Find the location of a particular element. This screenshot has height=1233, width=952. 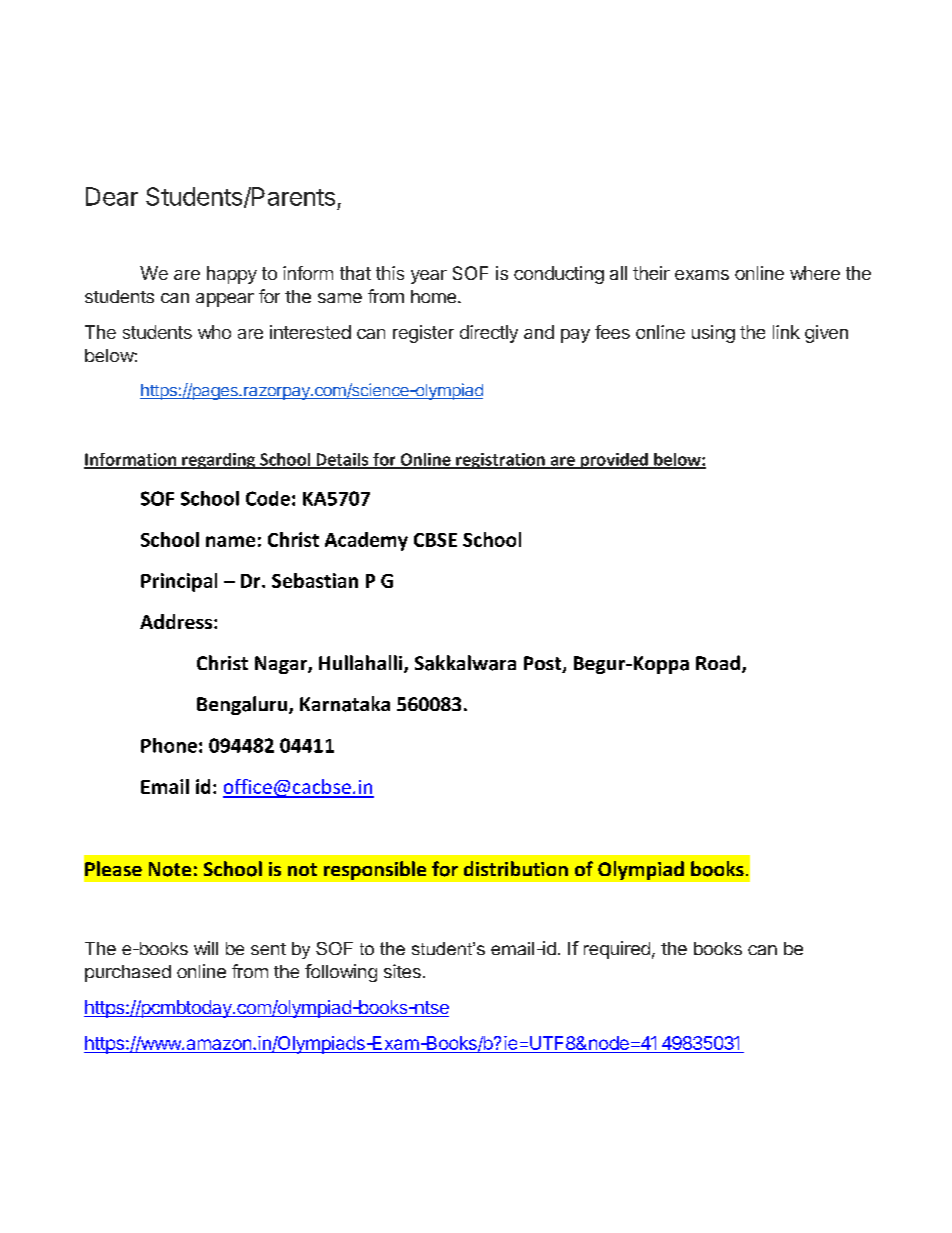

provided is located at coordinates (614, 461).
